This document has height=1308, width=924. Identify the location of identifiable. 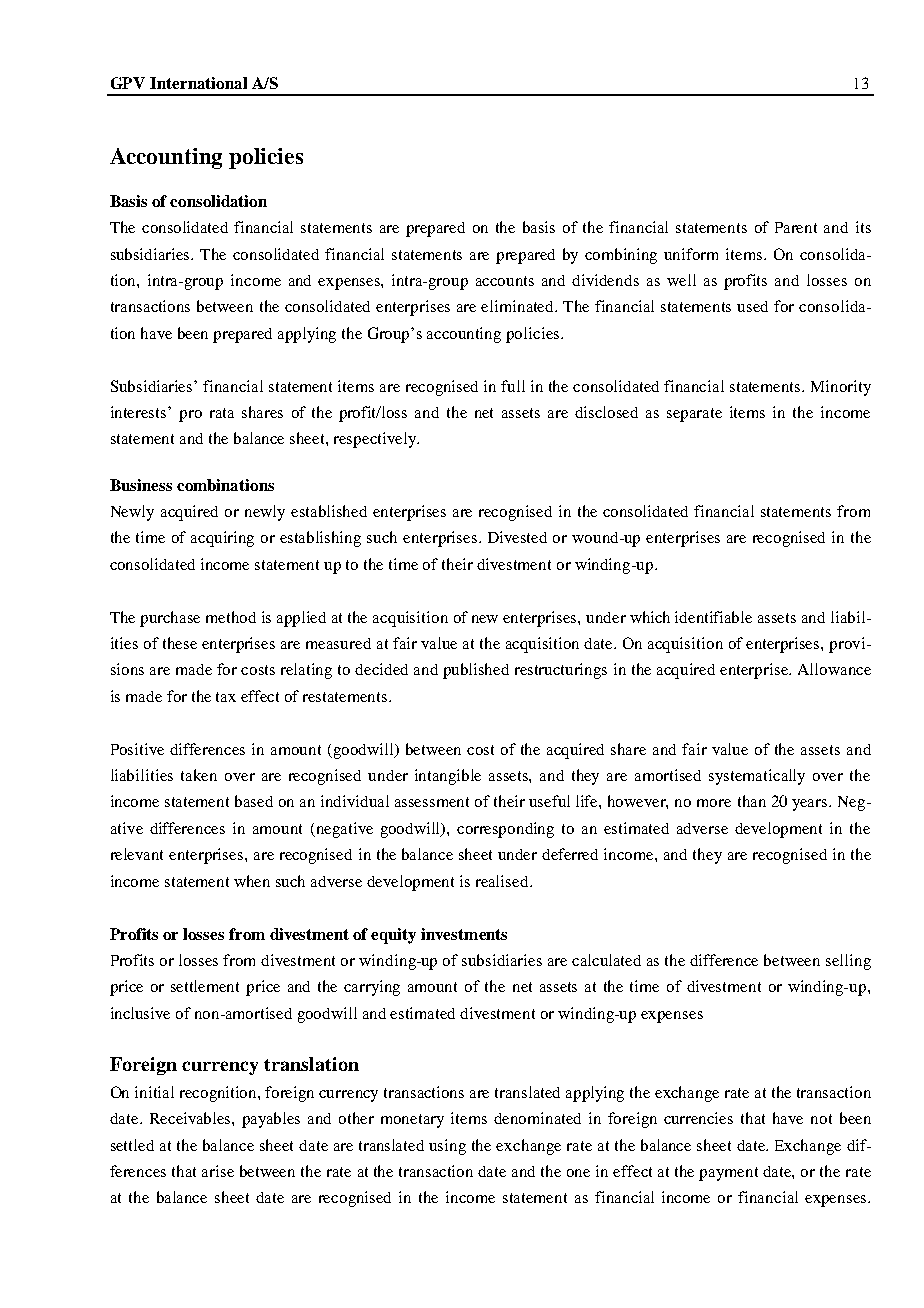
(713, 617).
